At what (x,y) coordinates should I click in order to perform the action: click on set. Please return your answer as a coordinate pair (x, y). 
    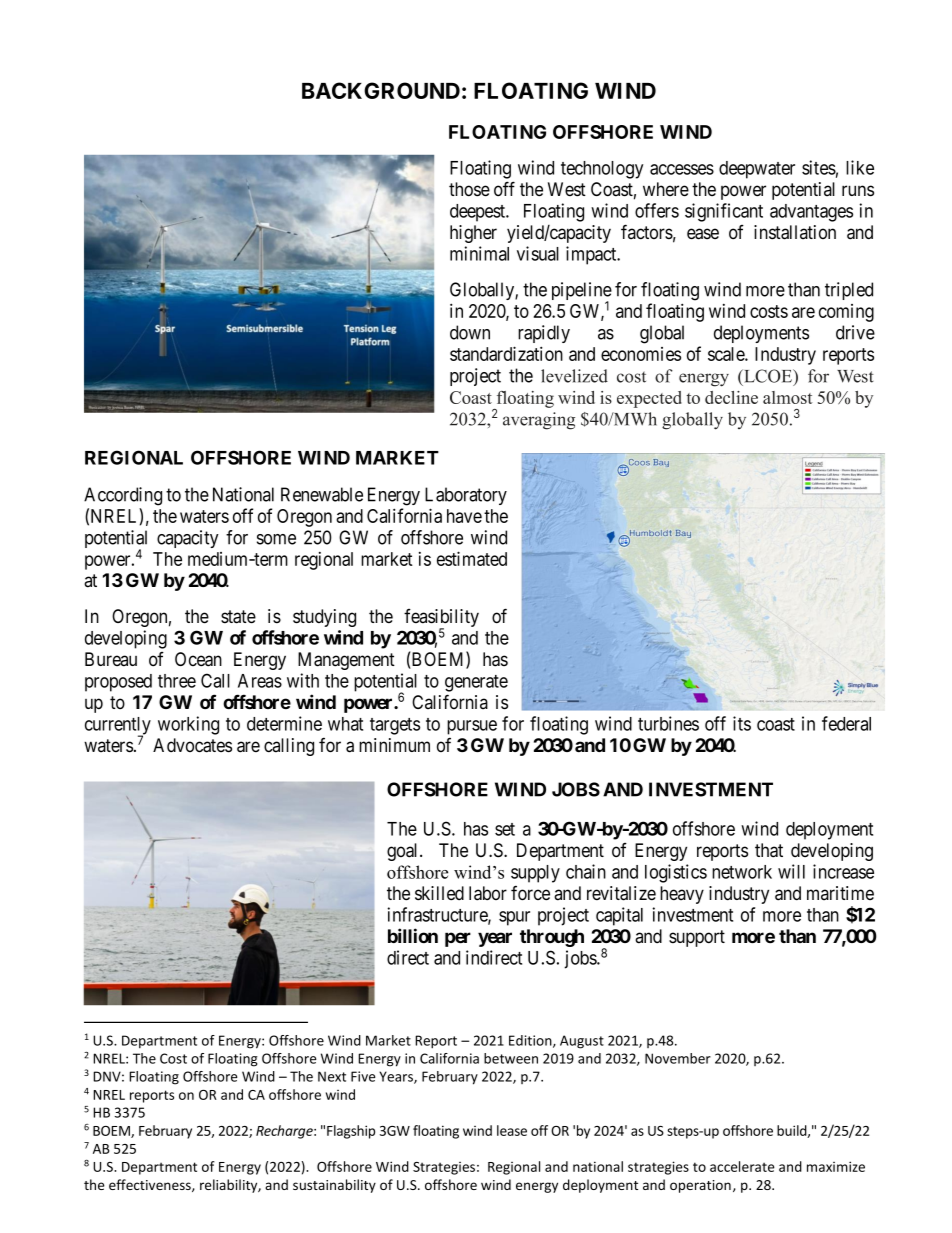
    Looking at the image, I should click on (505, 829).
